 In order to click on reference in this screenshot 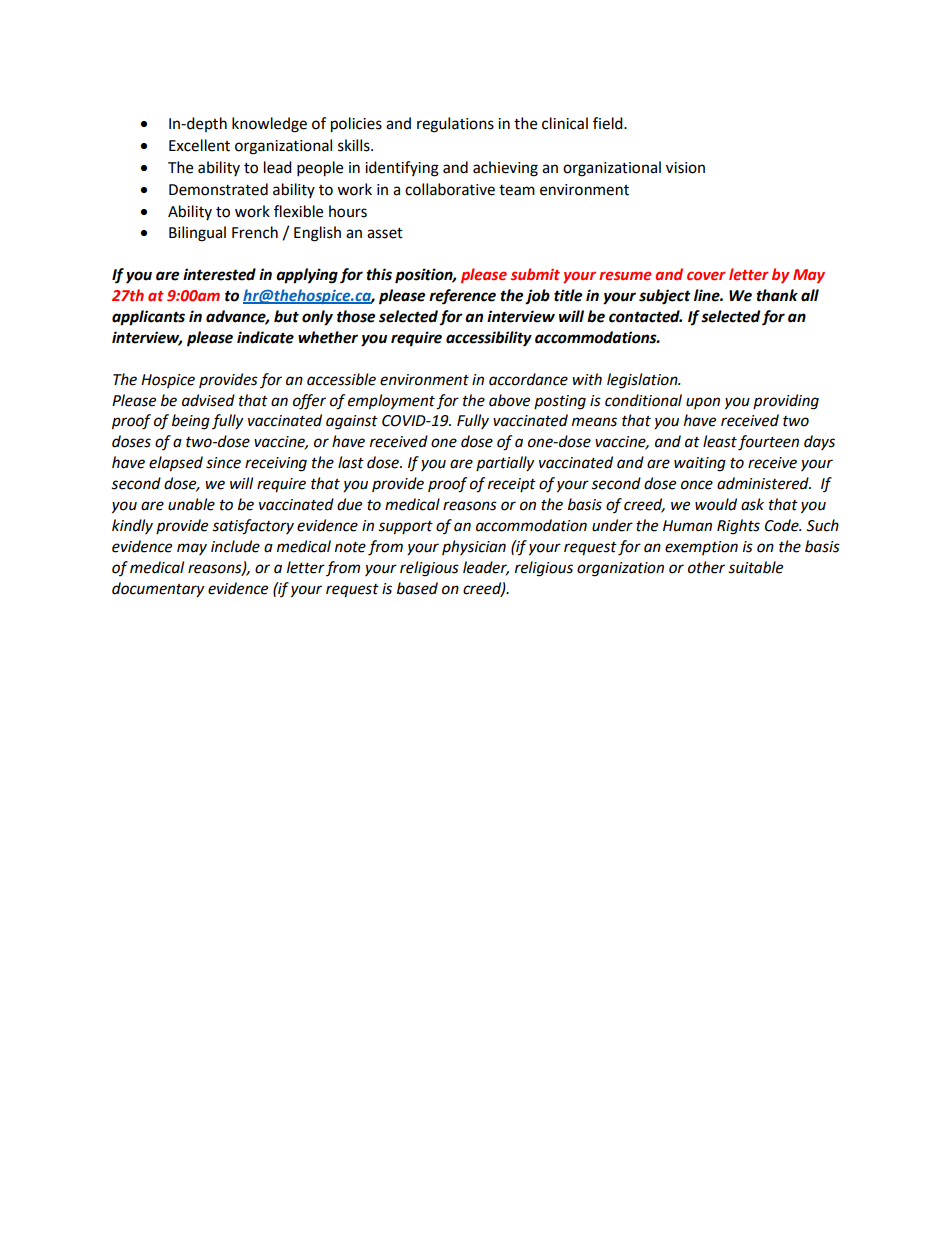, I will do `click(462, 297)`.
